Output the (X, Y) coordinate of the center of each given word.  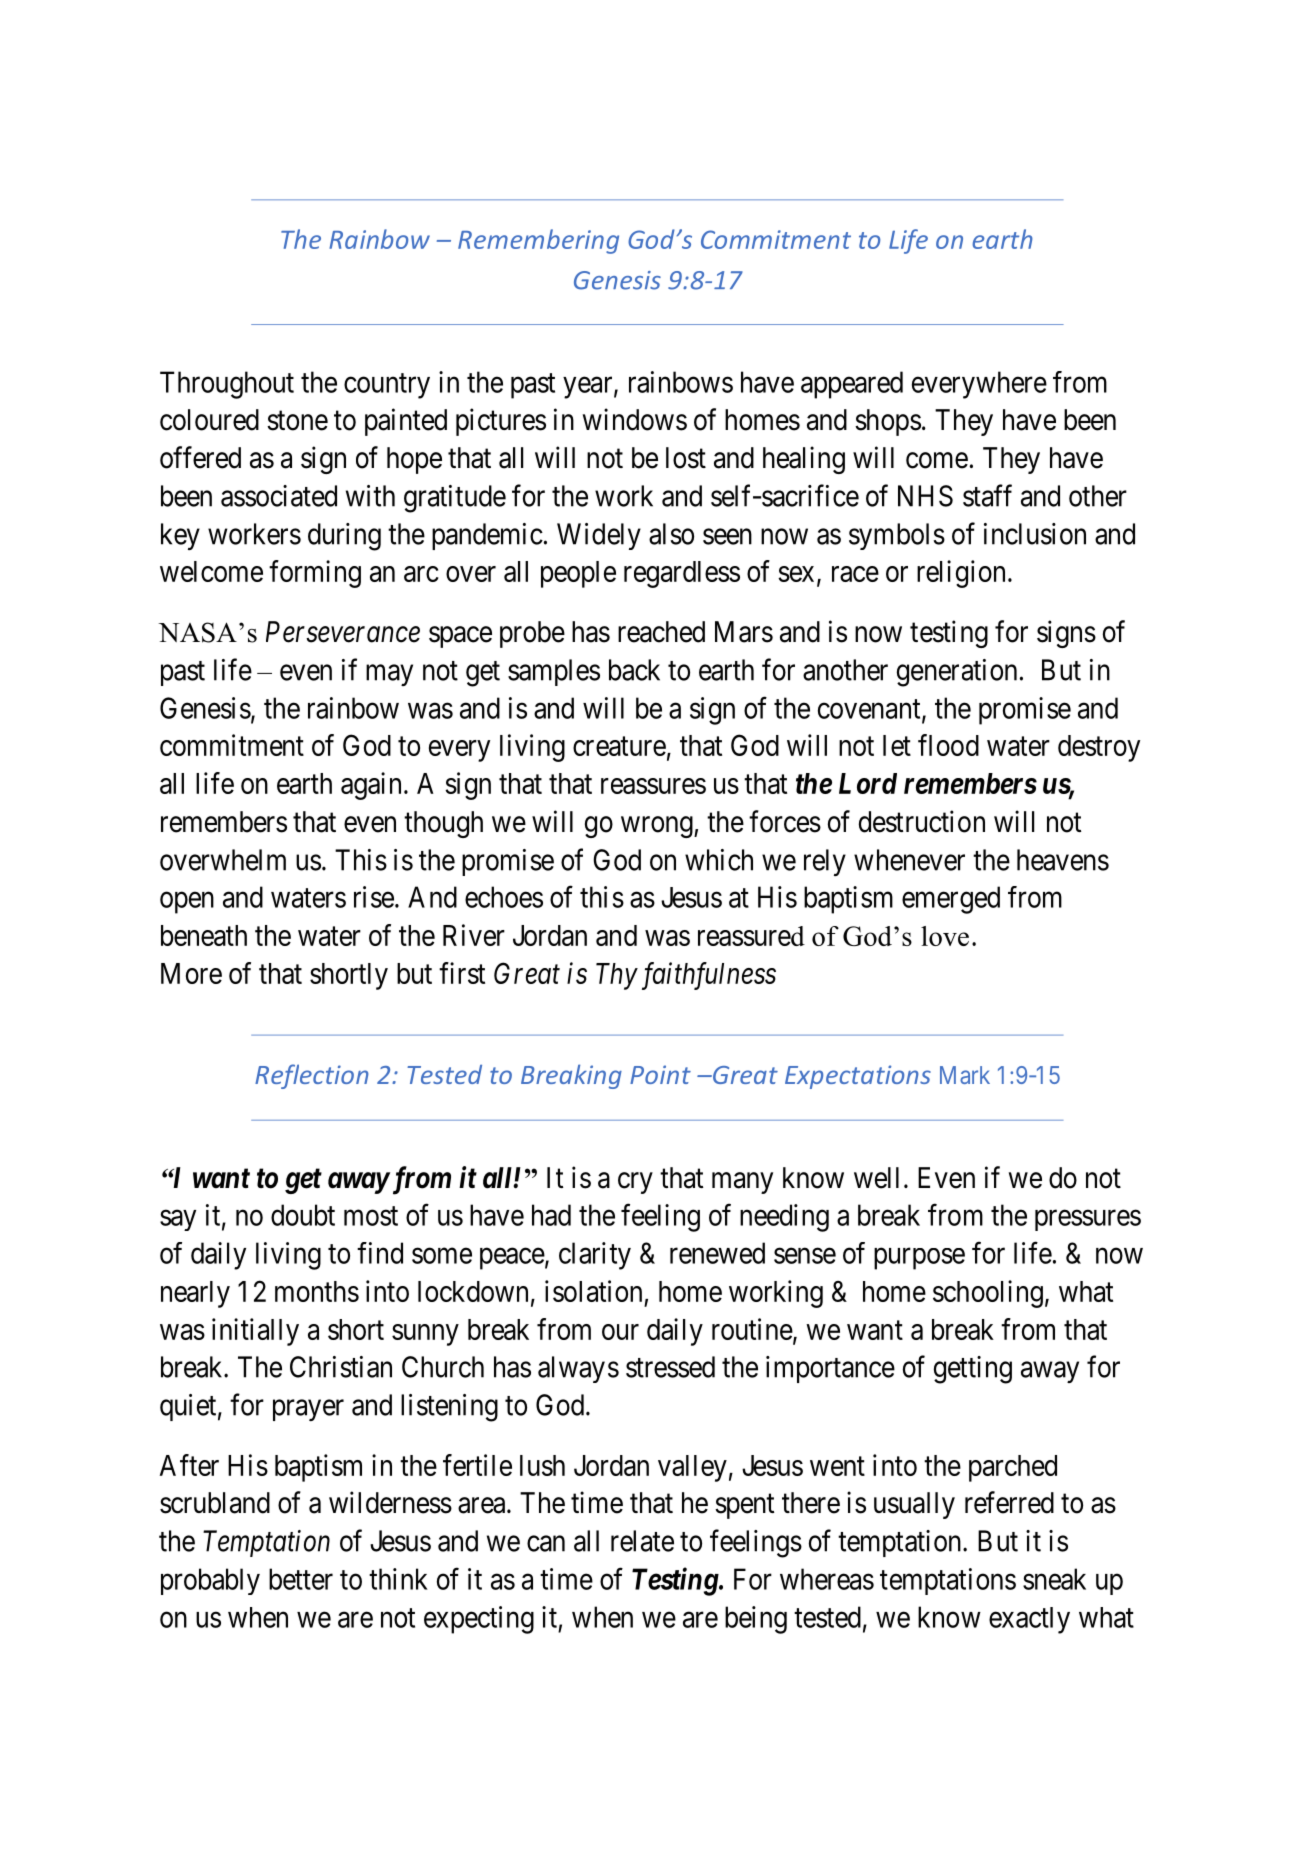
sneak (1054, 1579)
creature (619, 746)
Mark (965, 1075)
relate (642, 1541)
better (301, 1579)
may (389, 675)
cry (635, 1183)
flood (948, 745)
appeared (852, 385)
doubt (303, 1215)
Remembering (538, 241)
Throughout (227, 385)
